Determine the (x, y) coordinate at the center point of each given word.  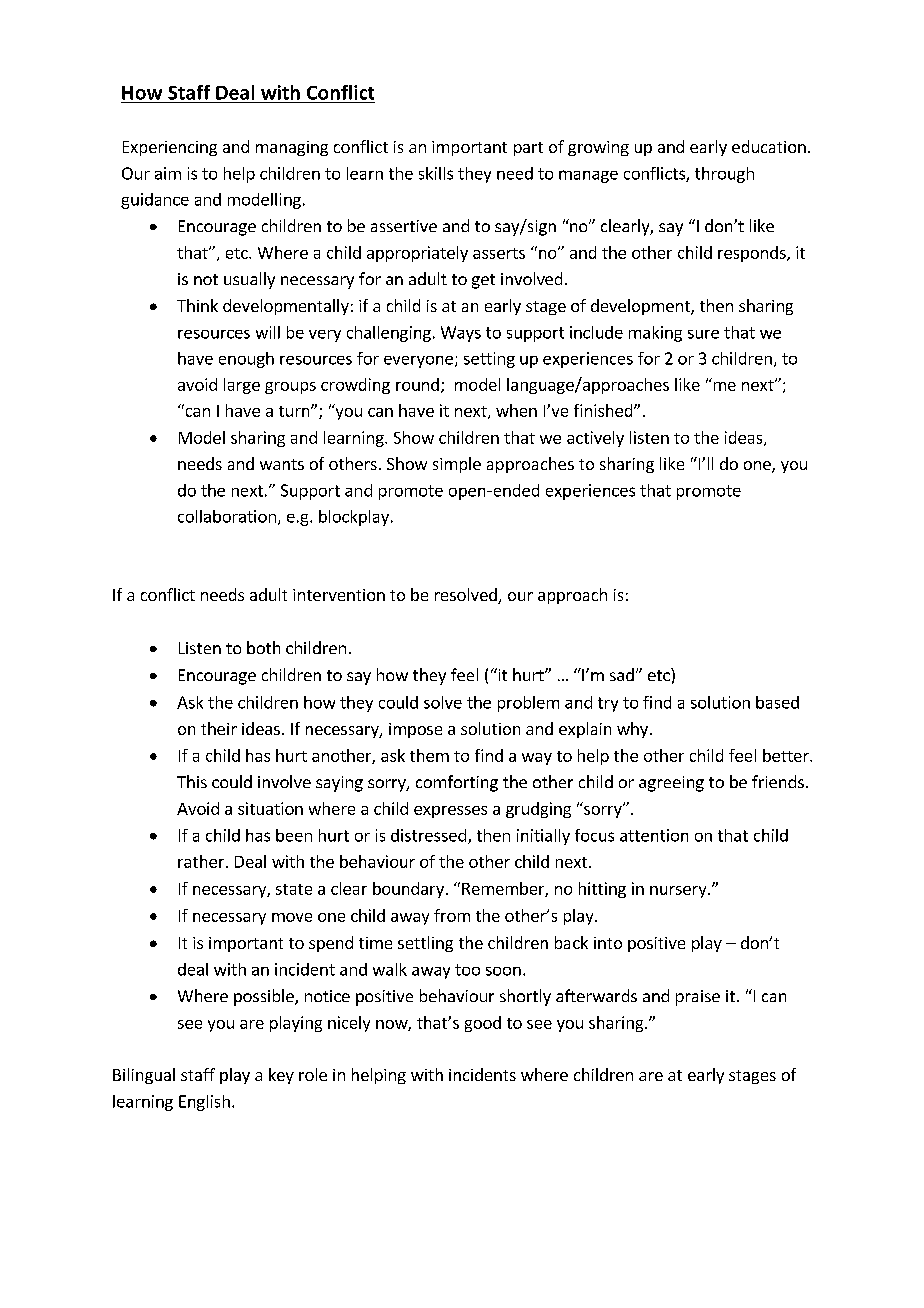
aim (168, 173)
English (204, 1103)
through (724, 175)
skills (436, 173)
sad (622, 674)
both (263, 647)
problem (528, 704)
